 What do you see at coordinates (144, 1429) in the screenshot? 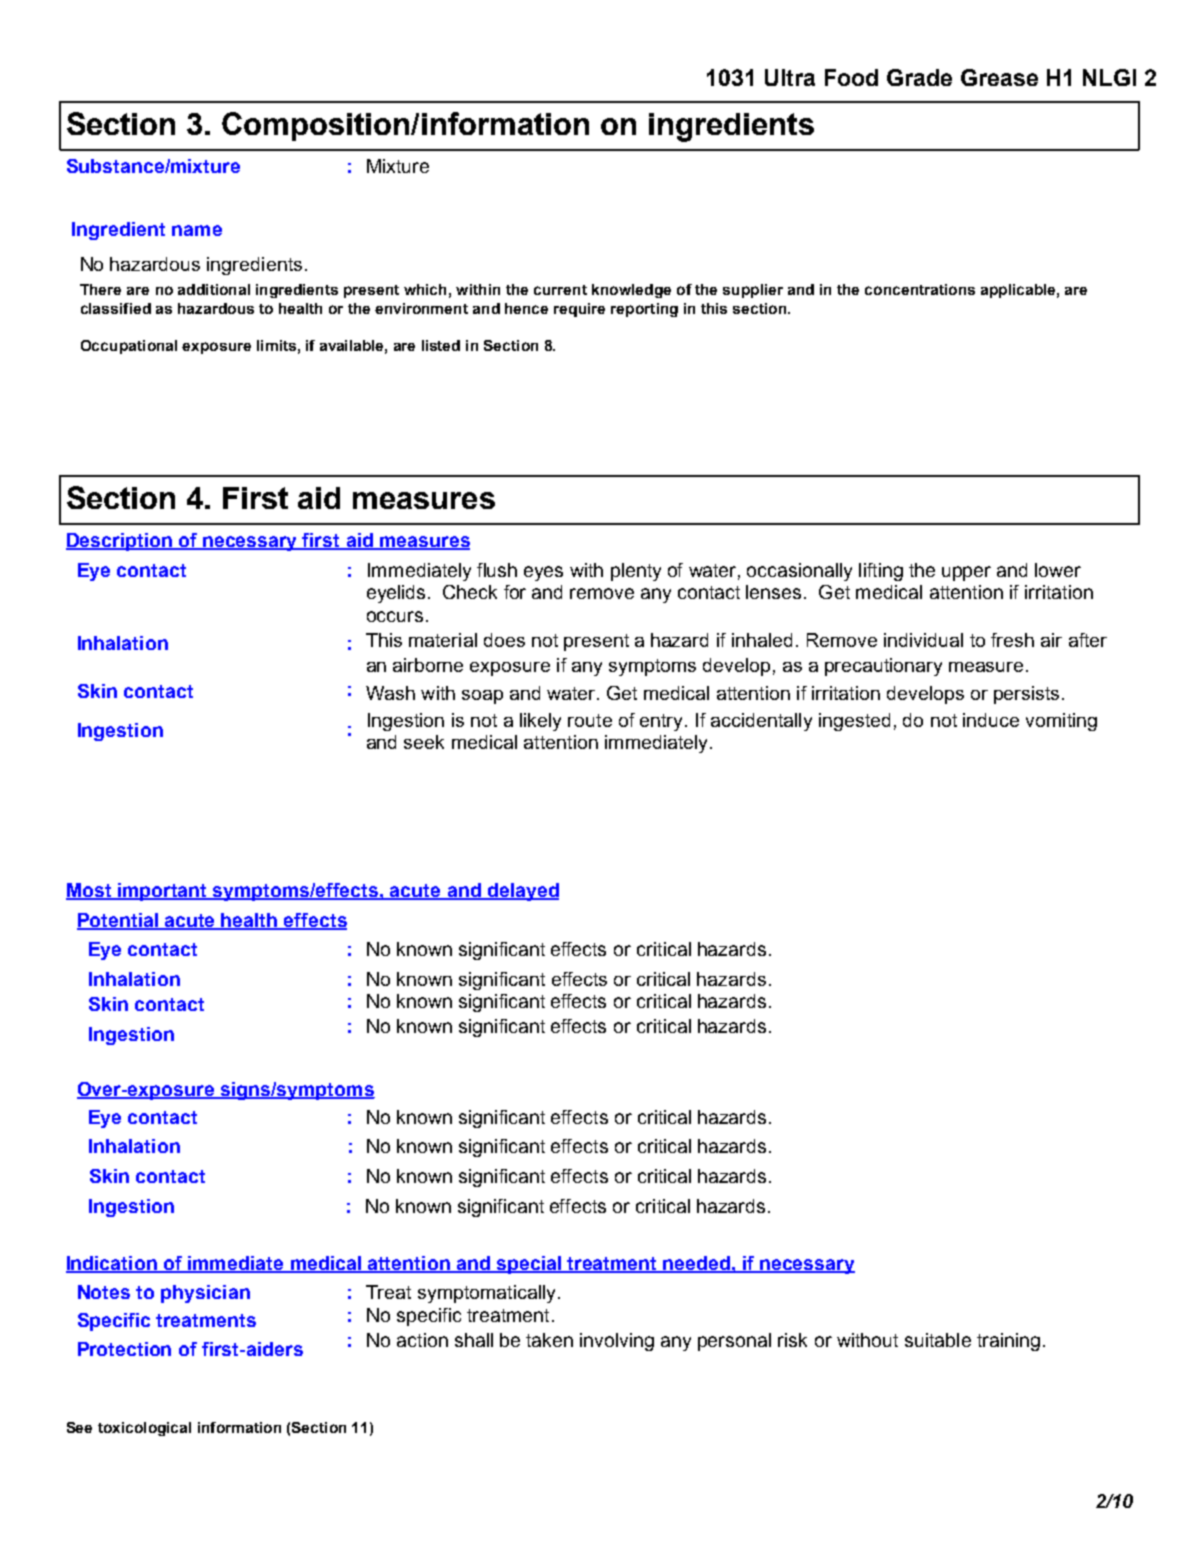
I see `toxicological` at bounding box center [144, 1429].
